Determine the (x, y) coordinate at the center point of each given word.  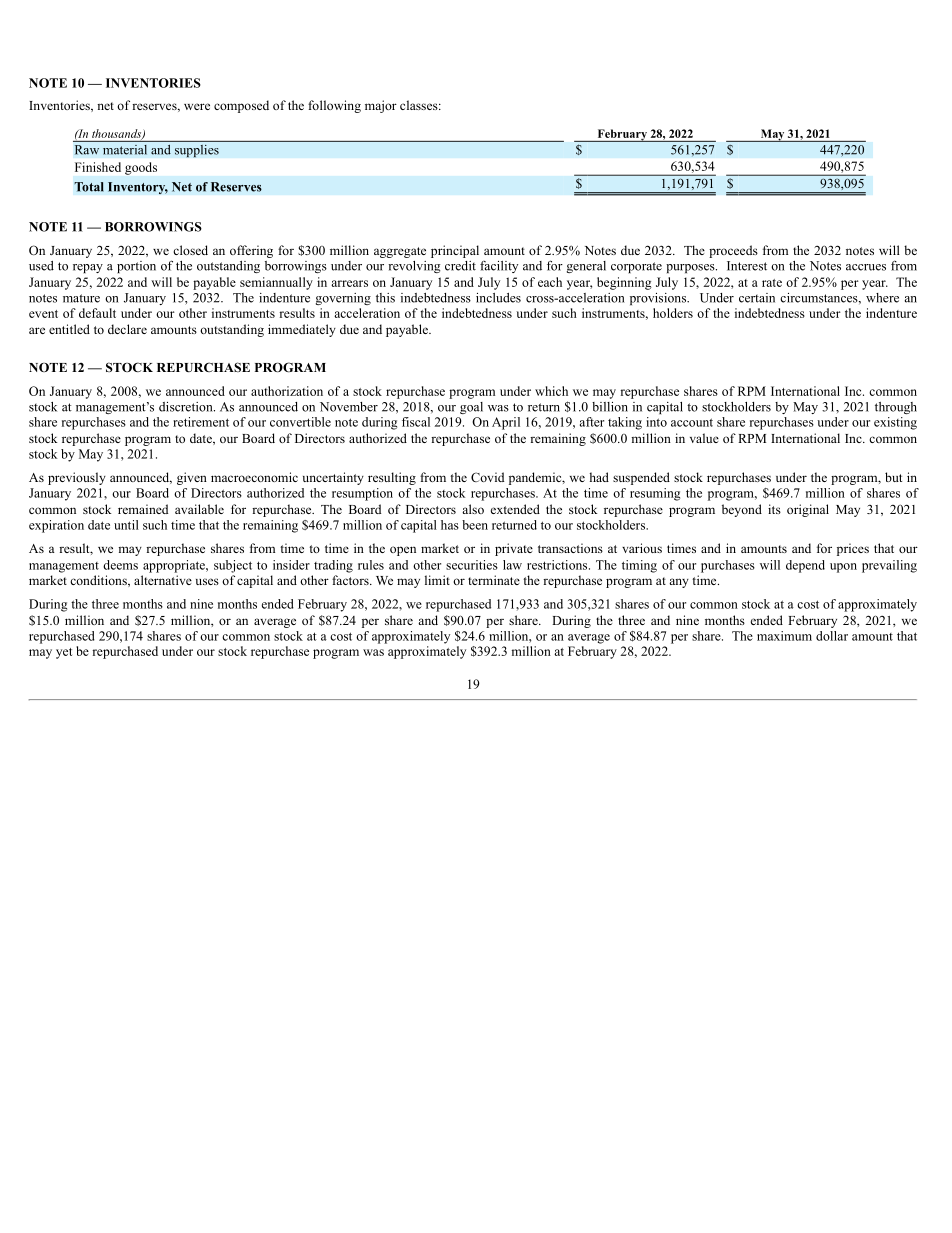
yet (64, 653)
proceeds (733, 251)
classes (420, 105)
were (197, 106)
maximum (784, 636)
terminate (494, 580)
